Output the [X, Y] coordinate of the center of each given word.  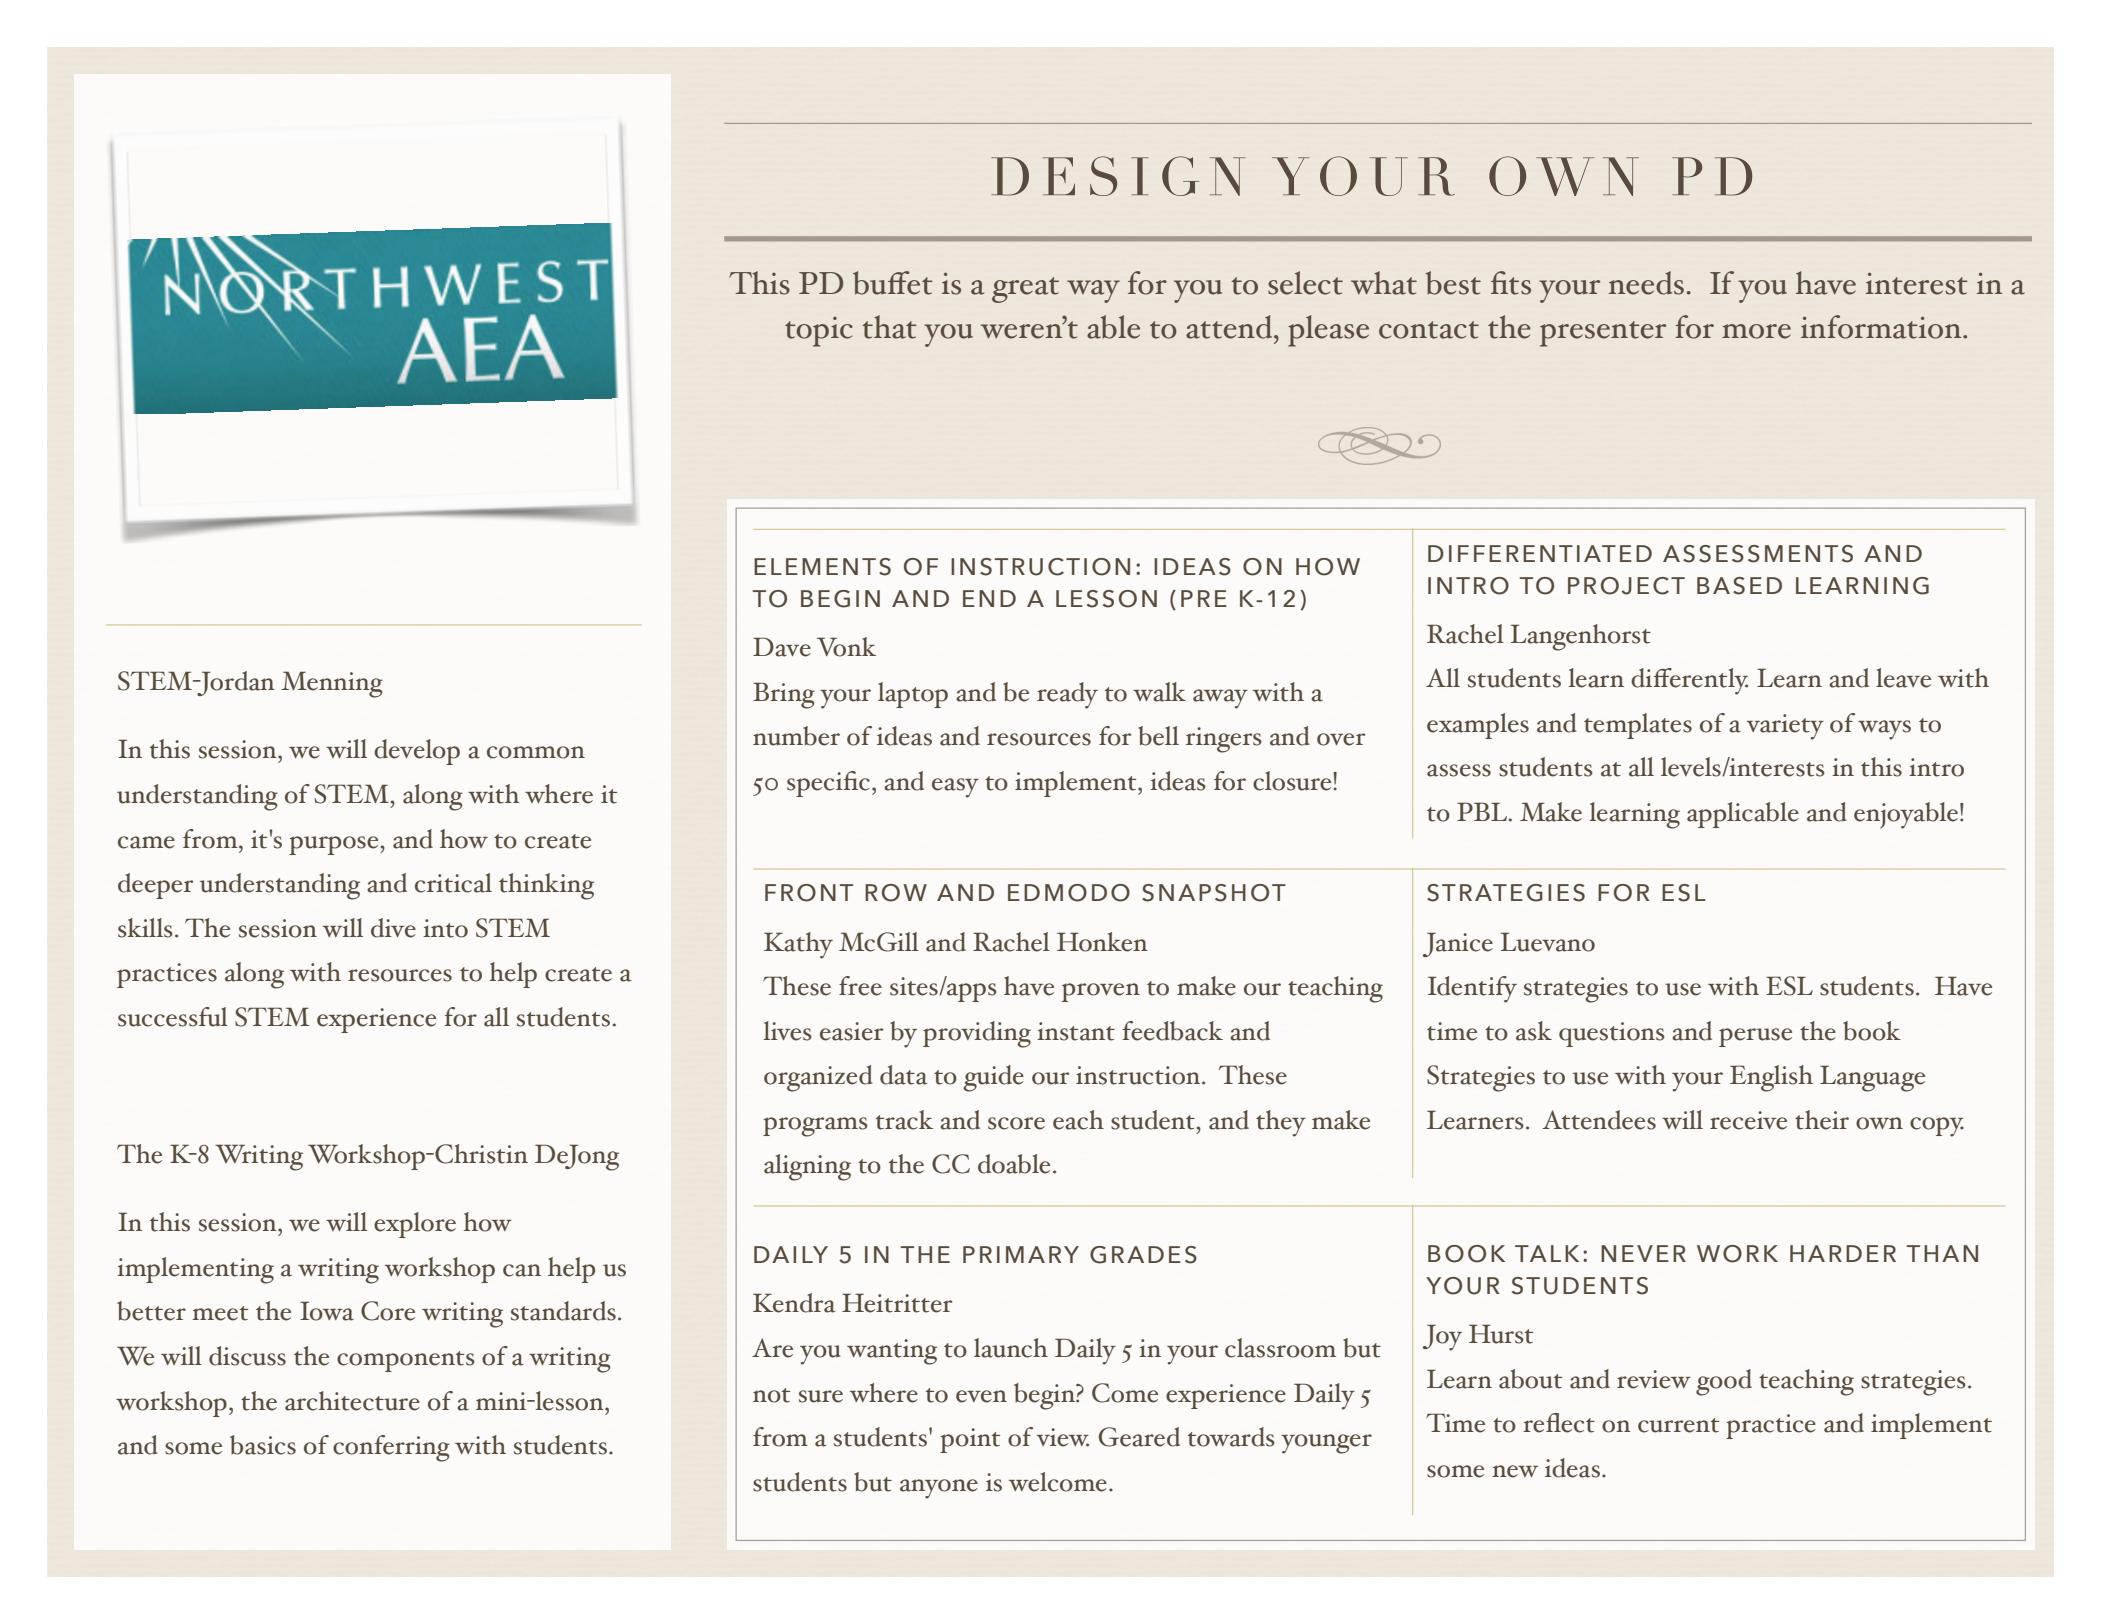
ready [1067, 695]
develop [417, 752]
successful [173, 1017]
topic [819, 332]
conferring [391, 1448]
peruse [1755, 1037]
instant [1076, 1031]
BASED [1739, 586]
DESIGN [1118, 176]
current [1678, 1425]
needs [1646, 283]
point [970, 1440]
